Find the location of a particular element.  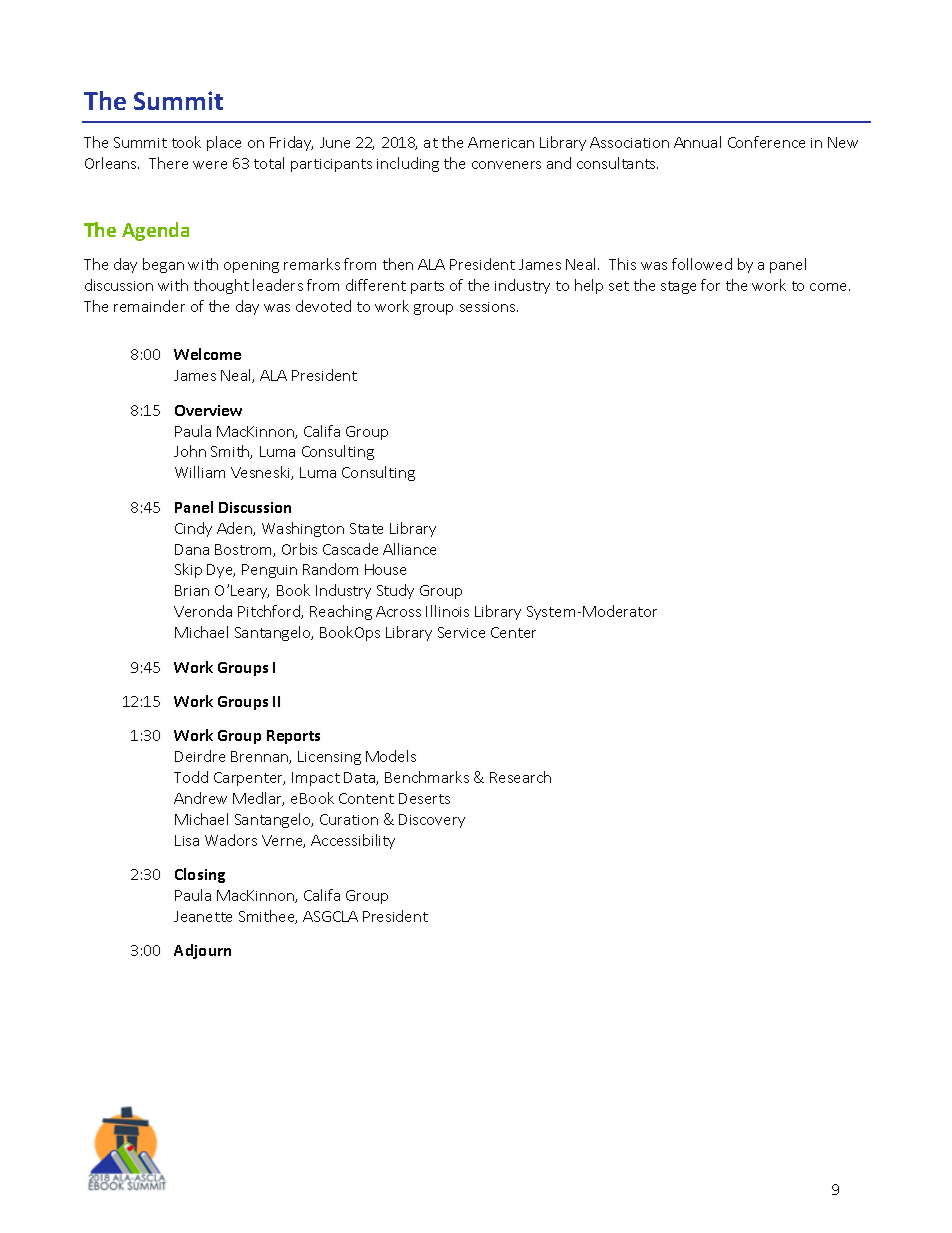

were is located at coordinates (210, 165).
